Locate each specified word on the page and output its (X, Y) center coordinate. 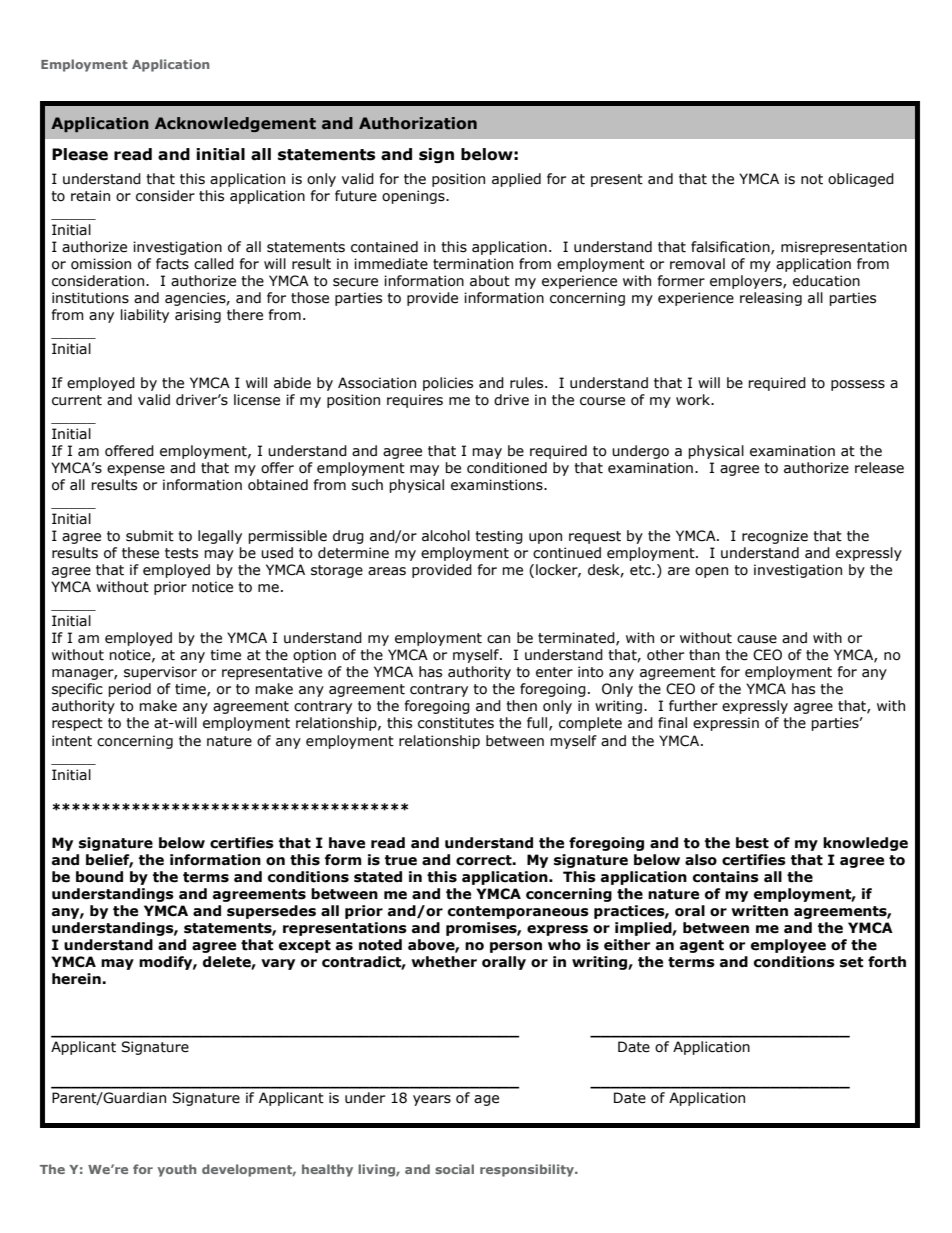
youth (176, 1170)
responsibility (528, 1170)
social (454, 1169)
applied (516, 180)
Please (80, 154)
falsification (731, 247)
